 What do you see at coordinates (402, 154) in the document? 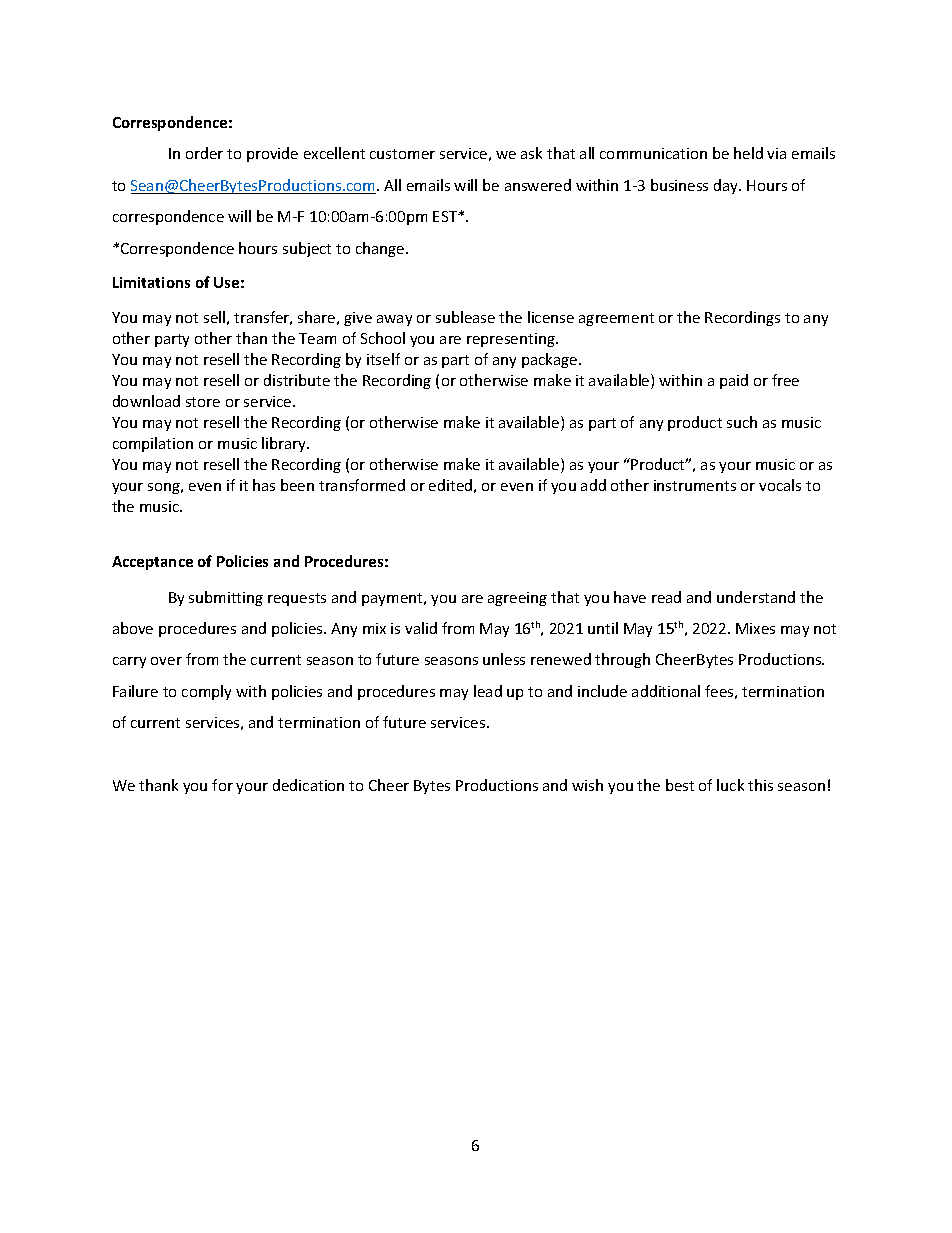
I see `customer` at bounding box center [402, 154].
